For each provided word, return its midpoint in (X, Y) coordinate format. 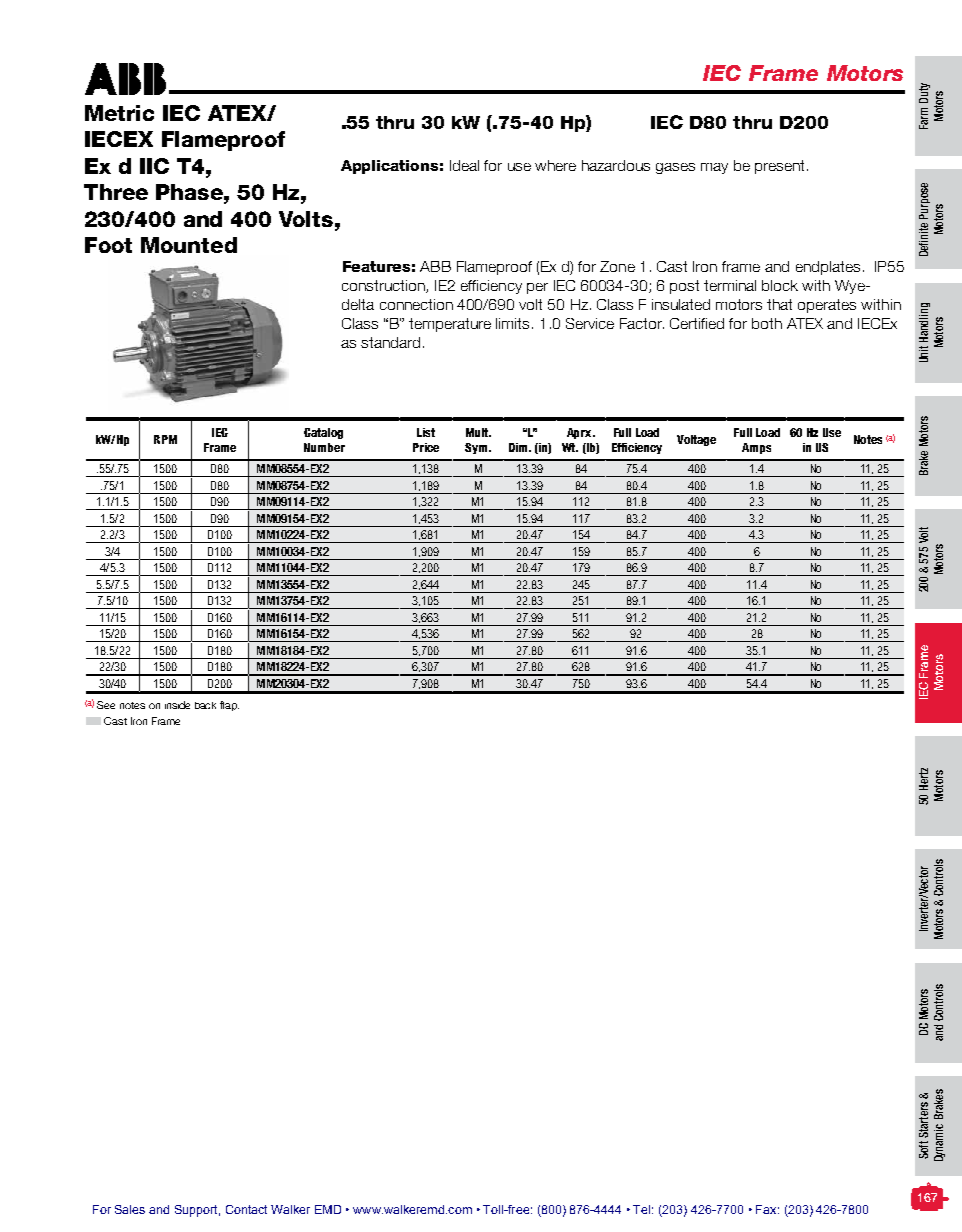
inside (177, 705)
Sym (477, 448)
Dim (519, 447)
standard (390, 342)
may (714, 168)
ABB (435, 266)
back (205, 705)
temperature (450, 325)
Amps (756, 448)
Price (426, 447)
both (767, 323)
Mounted (189, 245)
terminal (730, 285)
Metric (119, 113)
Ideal (464, 165)
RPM (165, 439)
